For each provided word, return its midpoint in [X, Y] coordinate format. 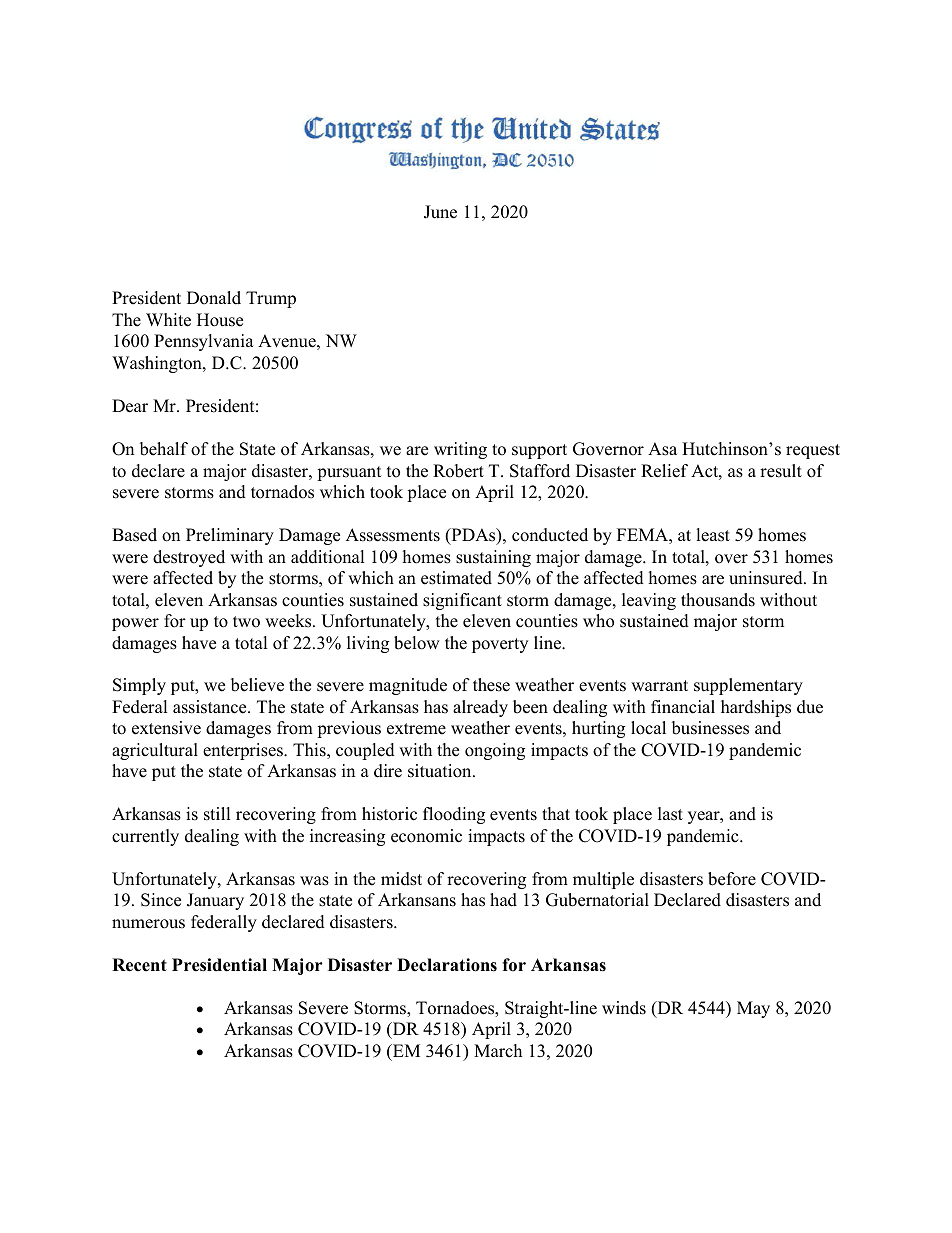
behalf [164, 449]
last [670, 814]
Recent [139, 965]
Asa [662, 449]
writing [460, 450]
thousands [718, 600]
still [217, 814]
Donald [214, 298]
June [440, 212]
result [781, 471]
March [498, 1051]
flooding [454, 815]
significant [462, 601]
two [246, 622]
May [753, 1009]
